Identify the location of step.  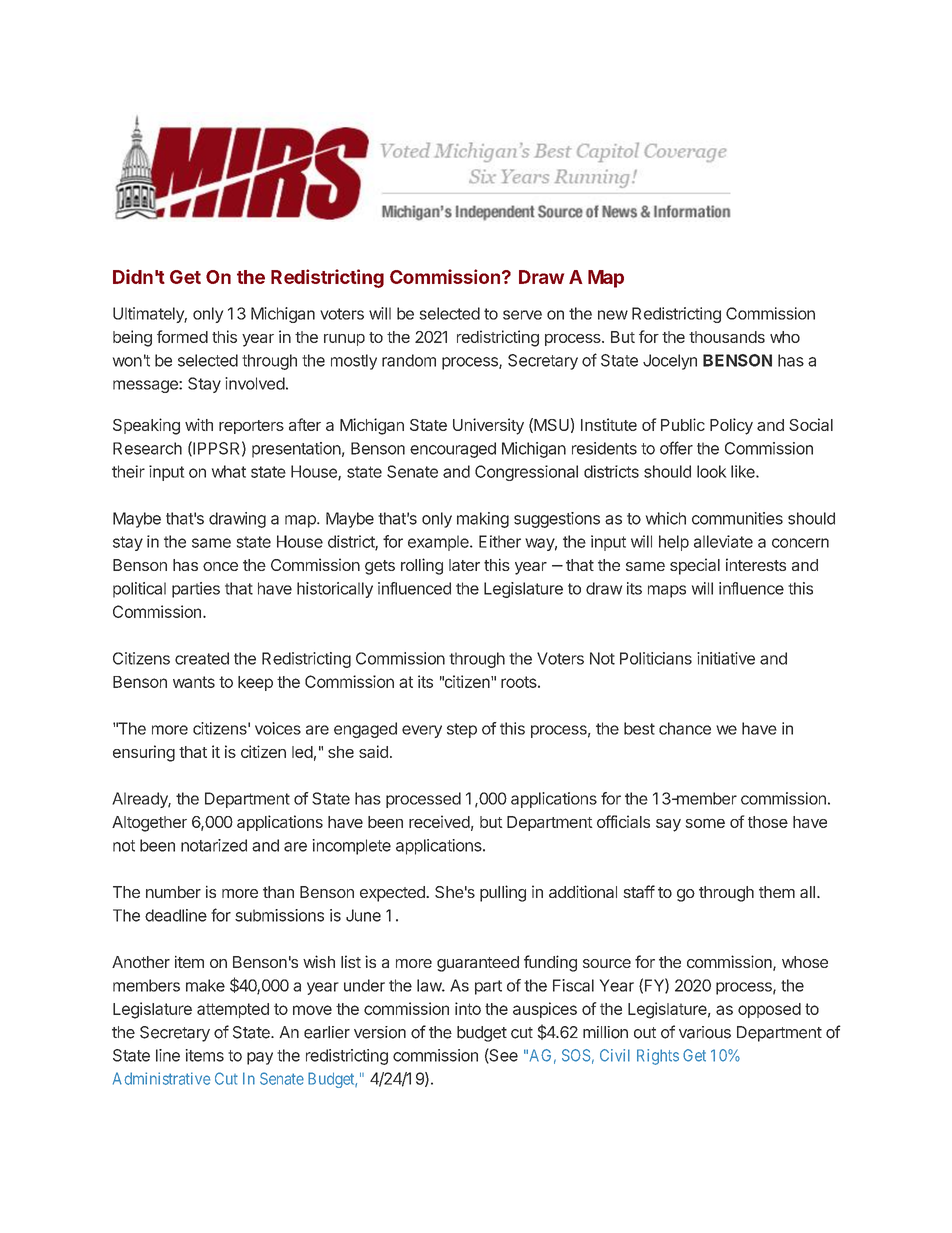
(462, 730).
